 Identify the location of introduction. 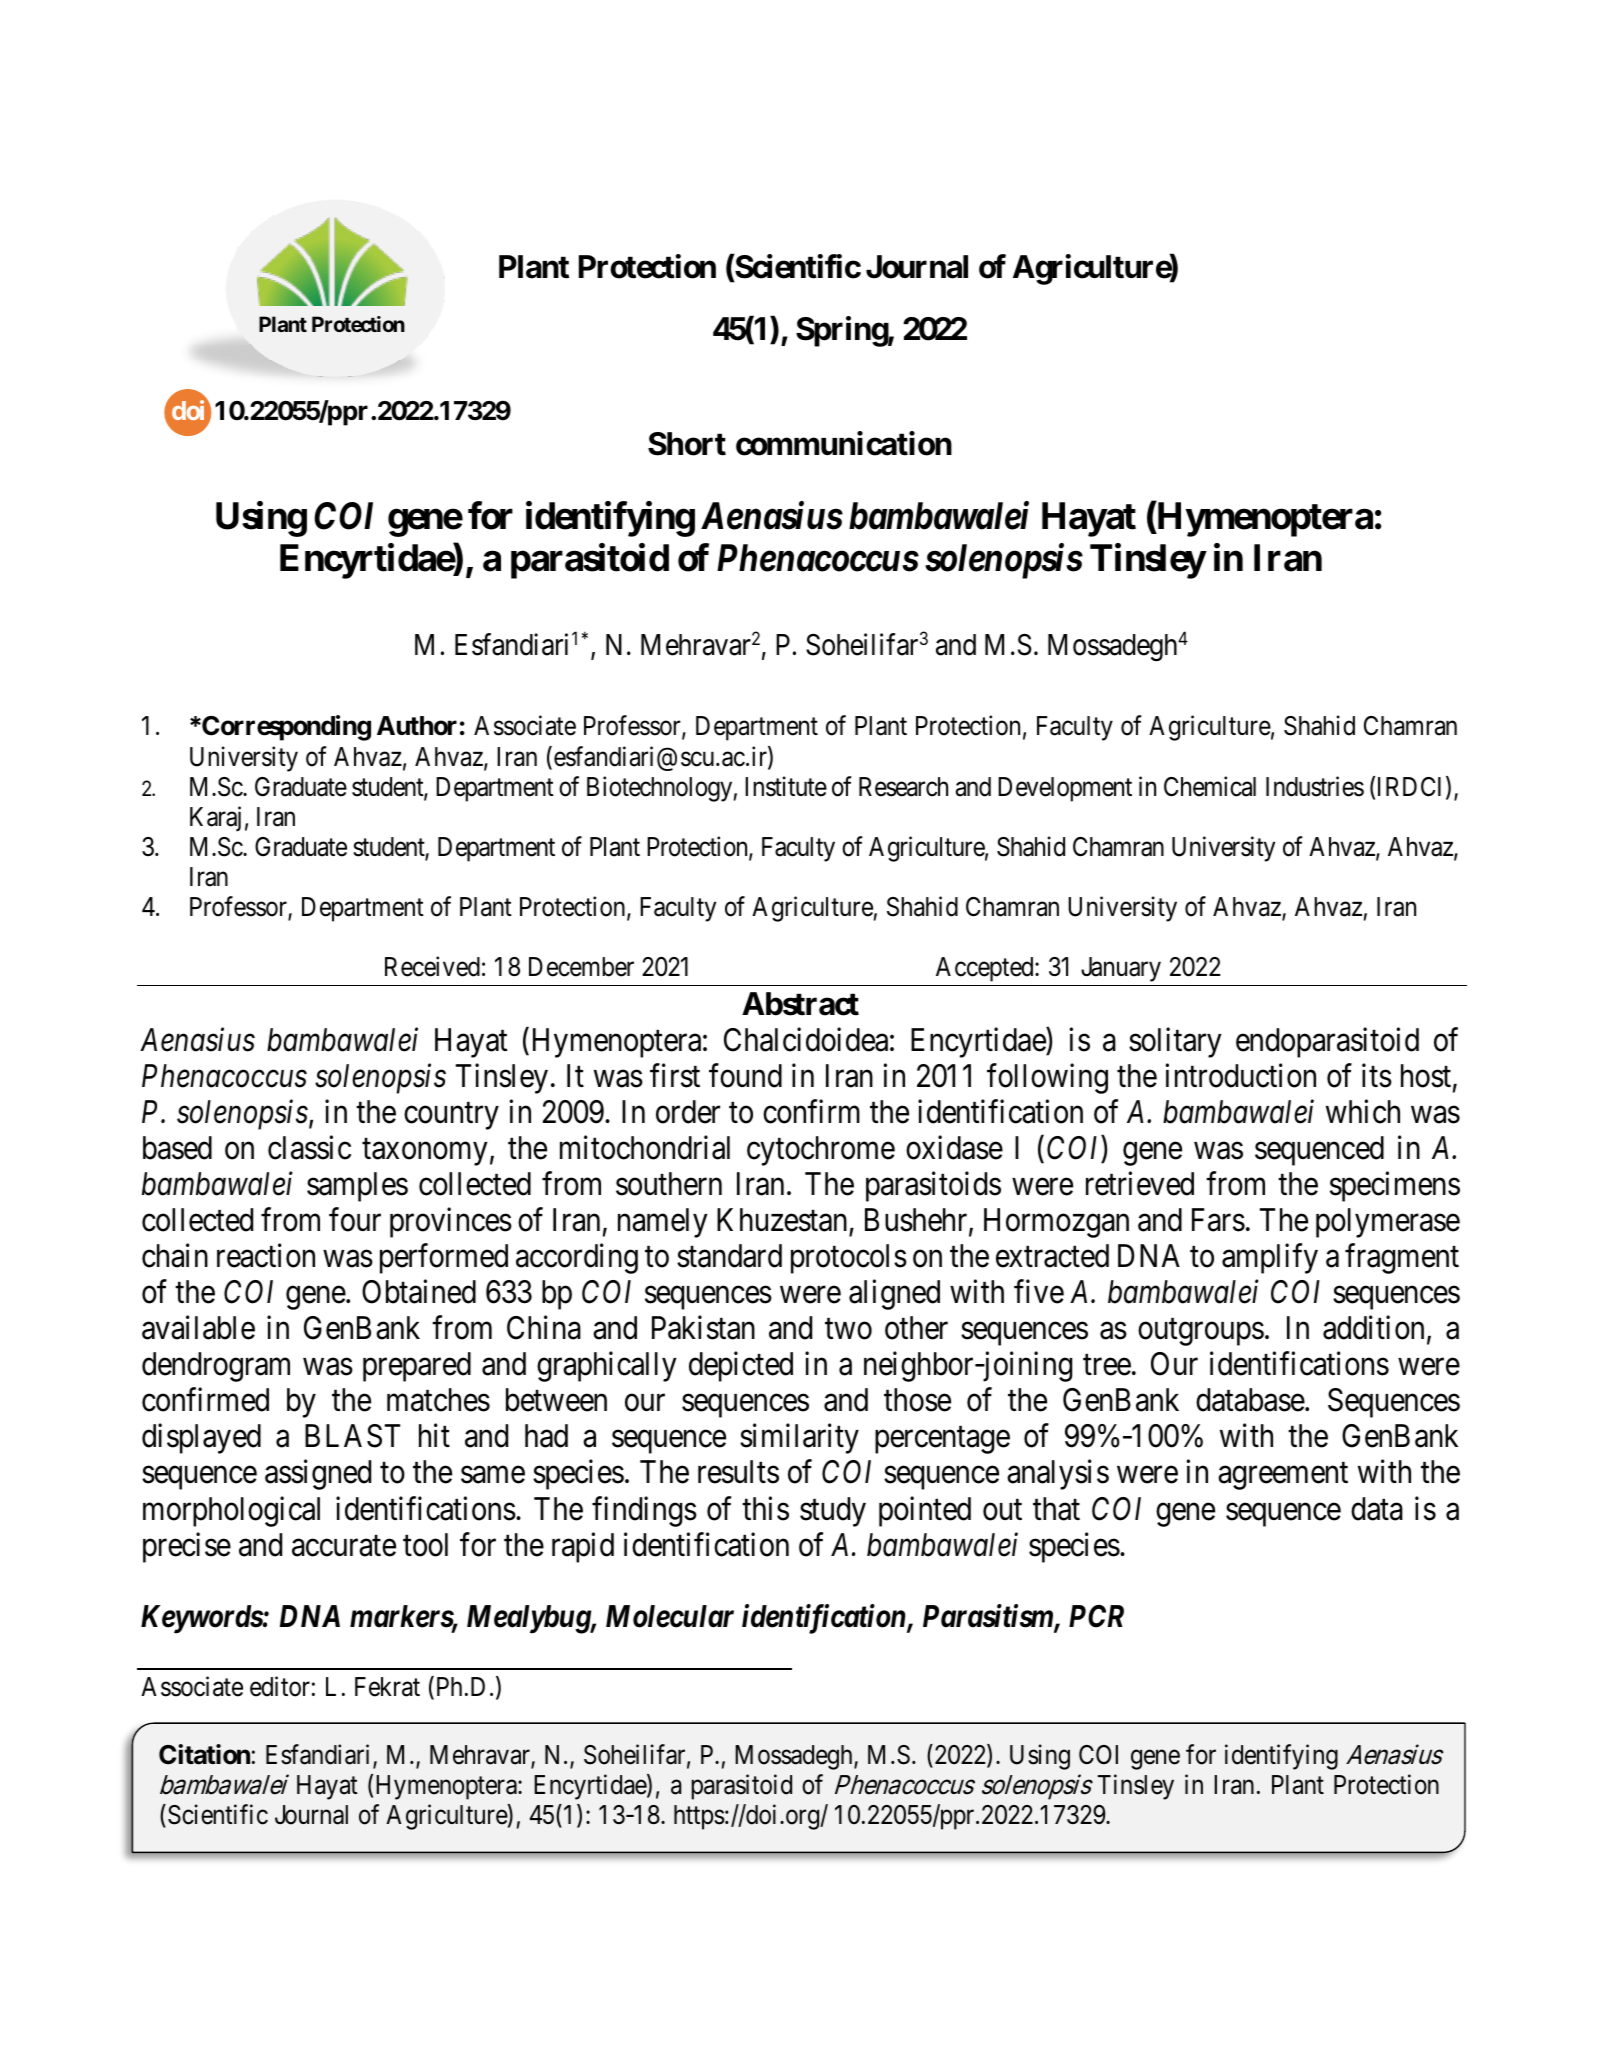
(1240, 1076).
